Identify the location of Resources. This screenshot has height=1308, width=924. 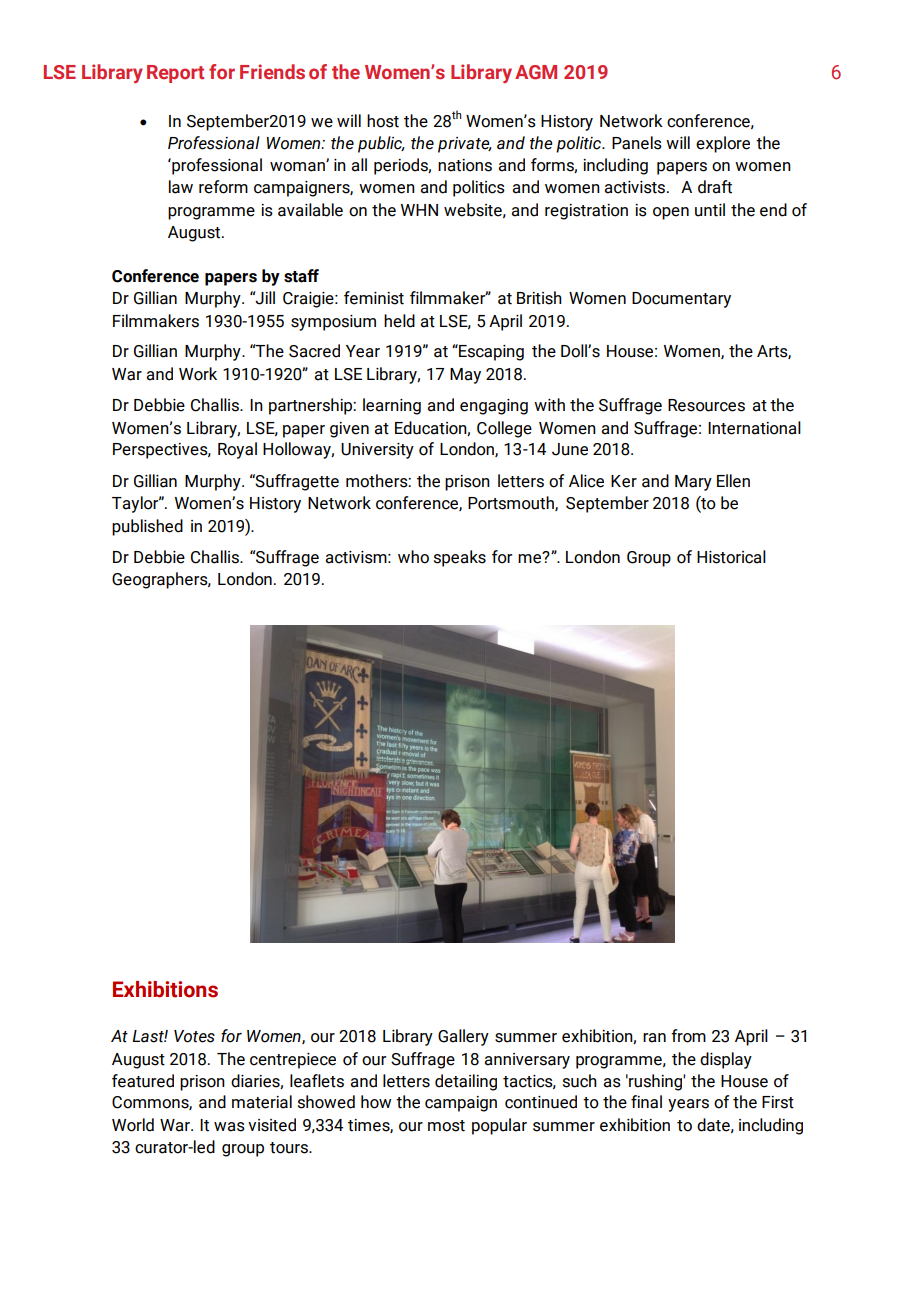
(706, 405).
